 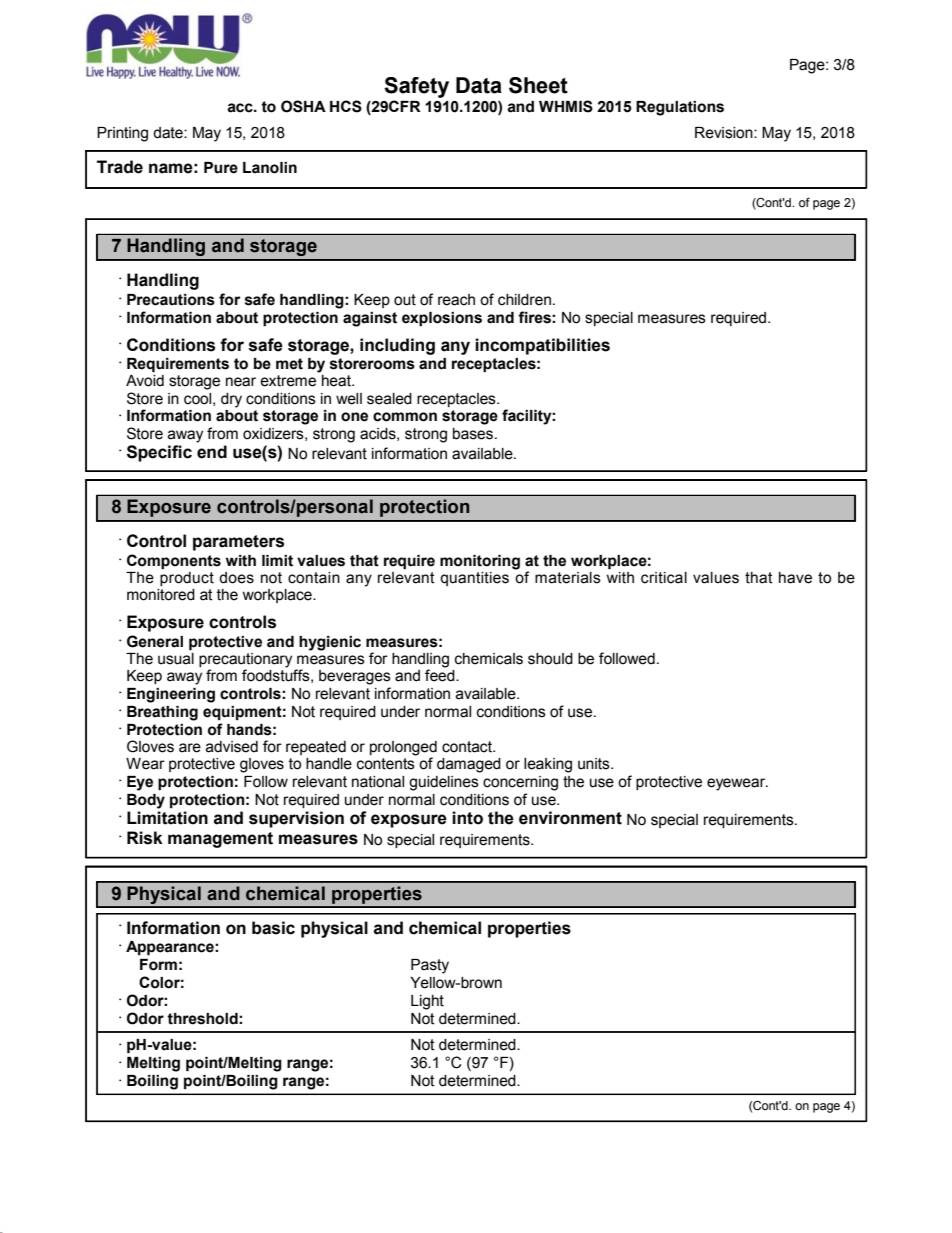 What do you see at coordinates (273, 928) in the screenshot?
I see `basic` at bounding box center [273, 928].
